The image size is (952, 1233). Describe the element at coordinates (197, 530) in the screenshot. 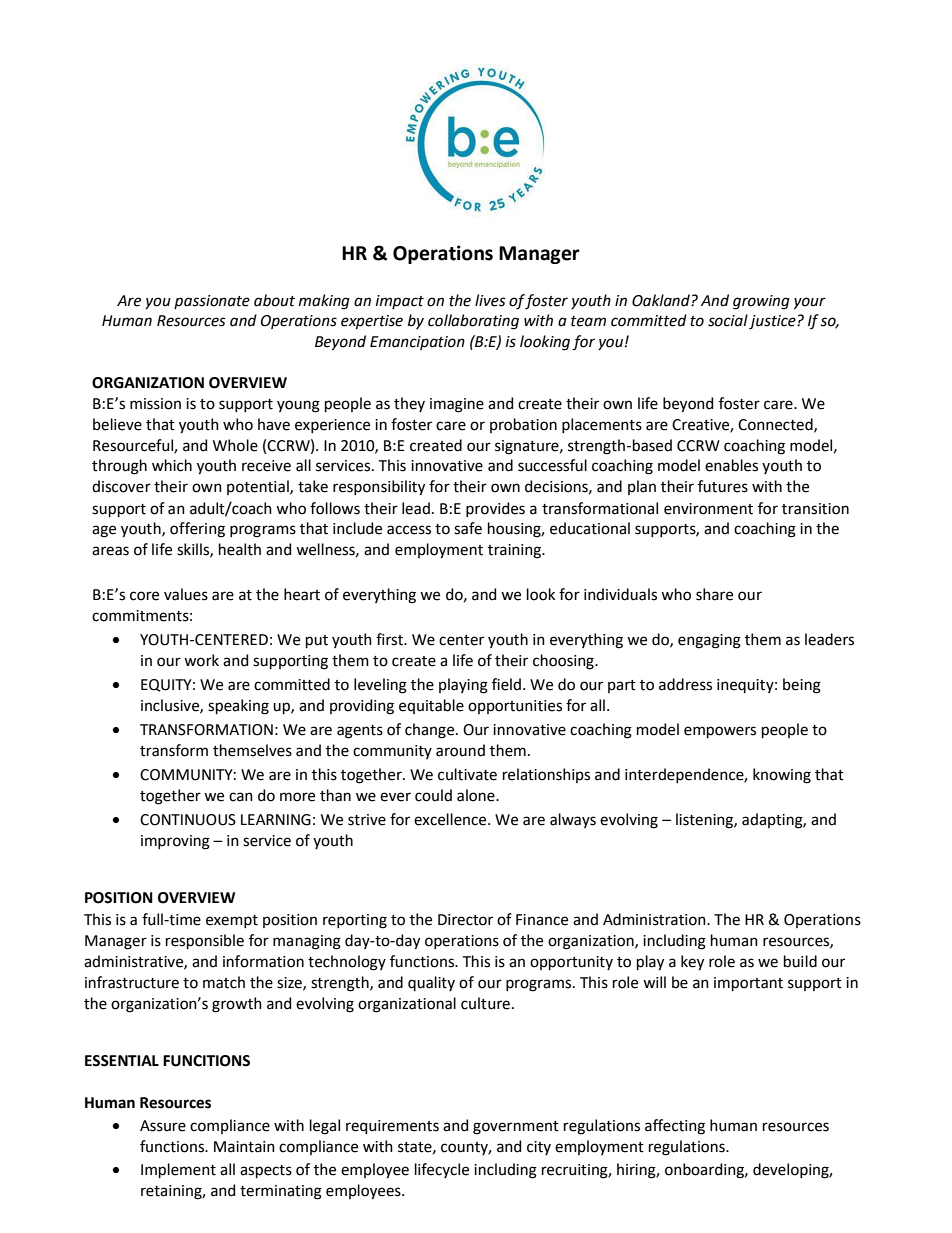

I see `offering` at that location.
